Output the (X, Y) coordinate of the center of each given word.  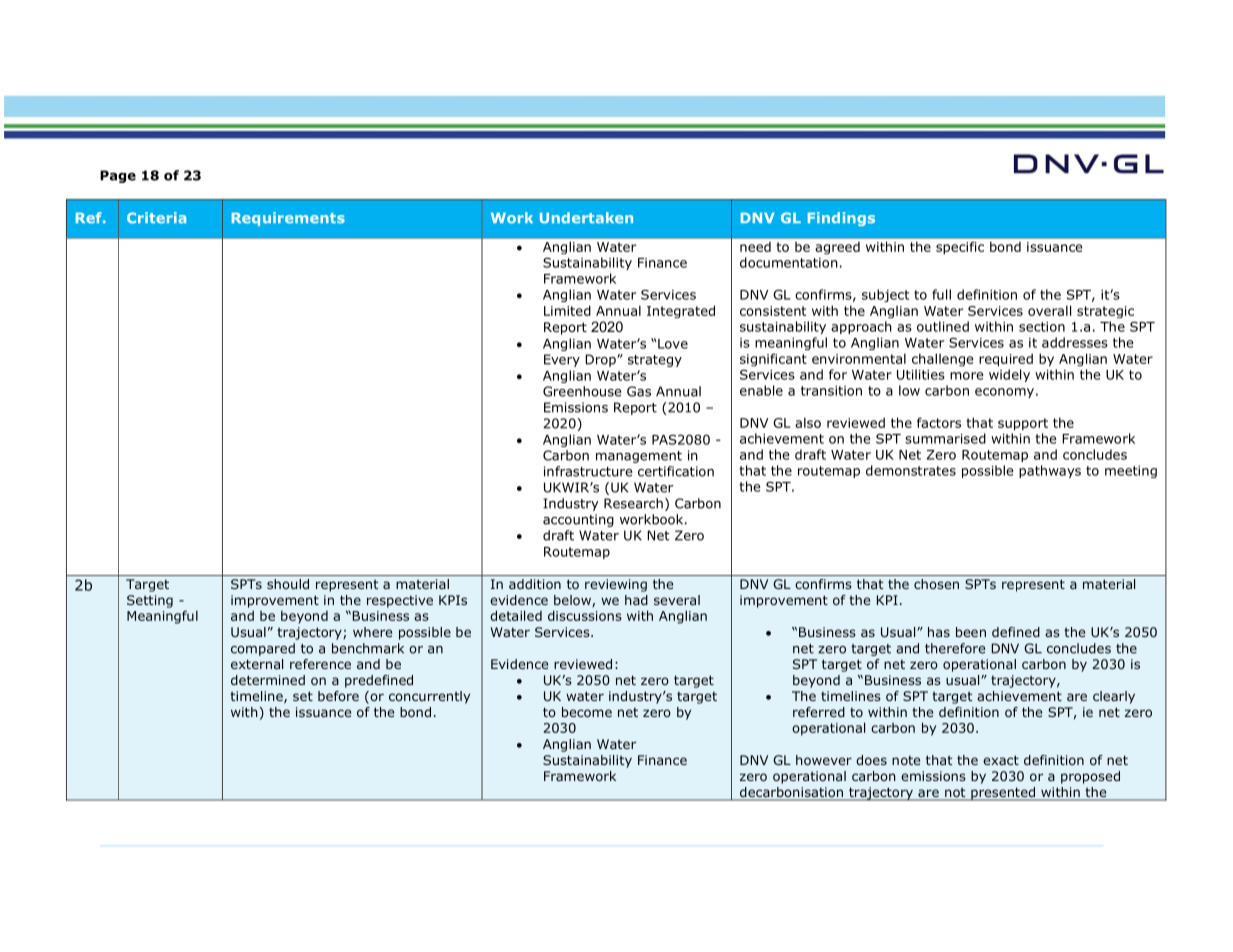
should (288, 584)
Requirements (288, 219)
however (824, 760)
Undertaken (586, 218)
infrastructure (588, 471)
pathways (1050, 471)
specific (960, 248)
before (338, 696)
